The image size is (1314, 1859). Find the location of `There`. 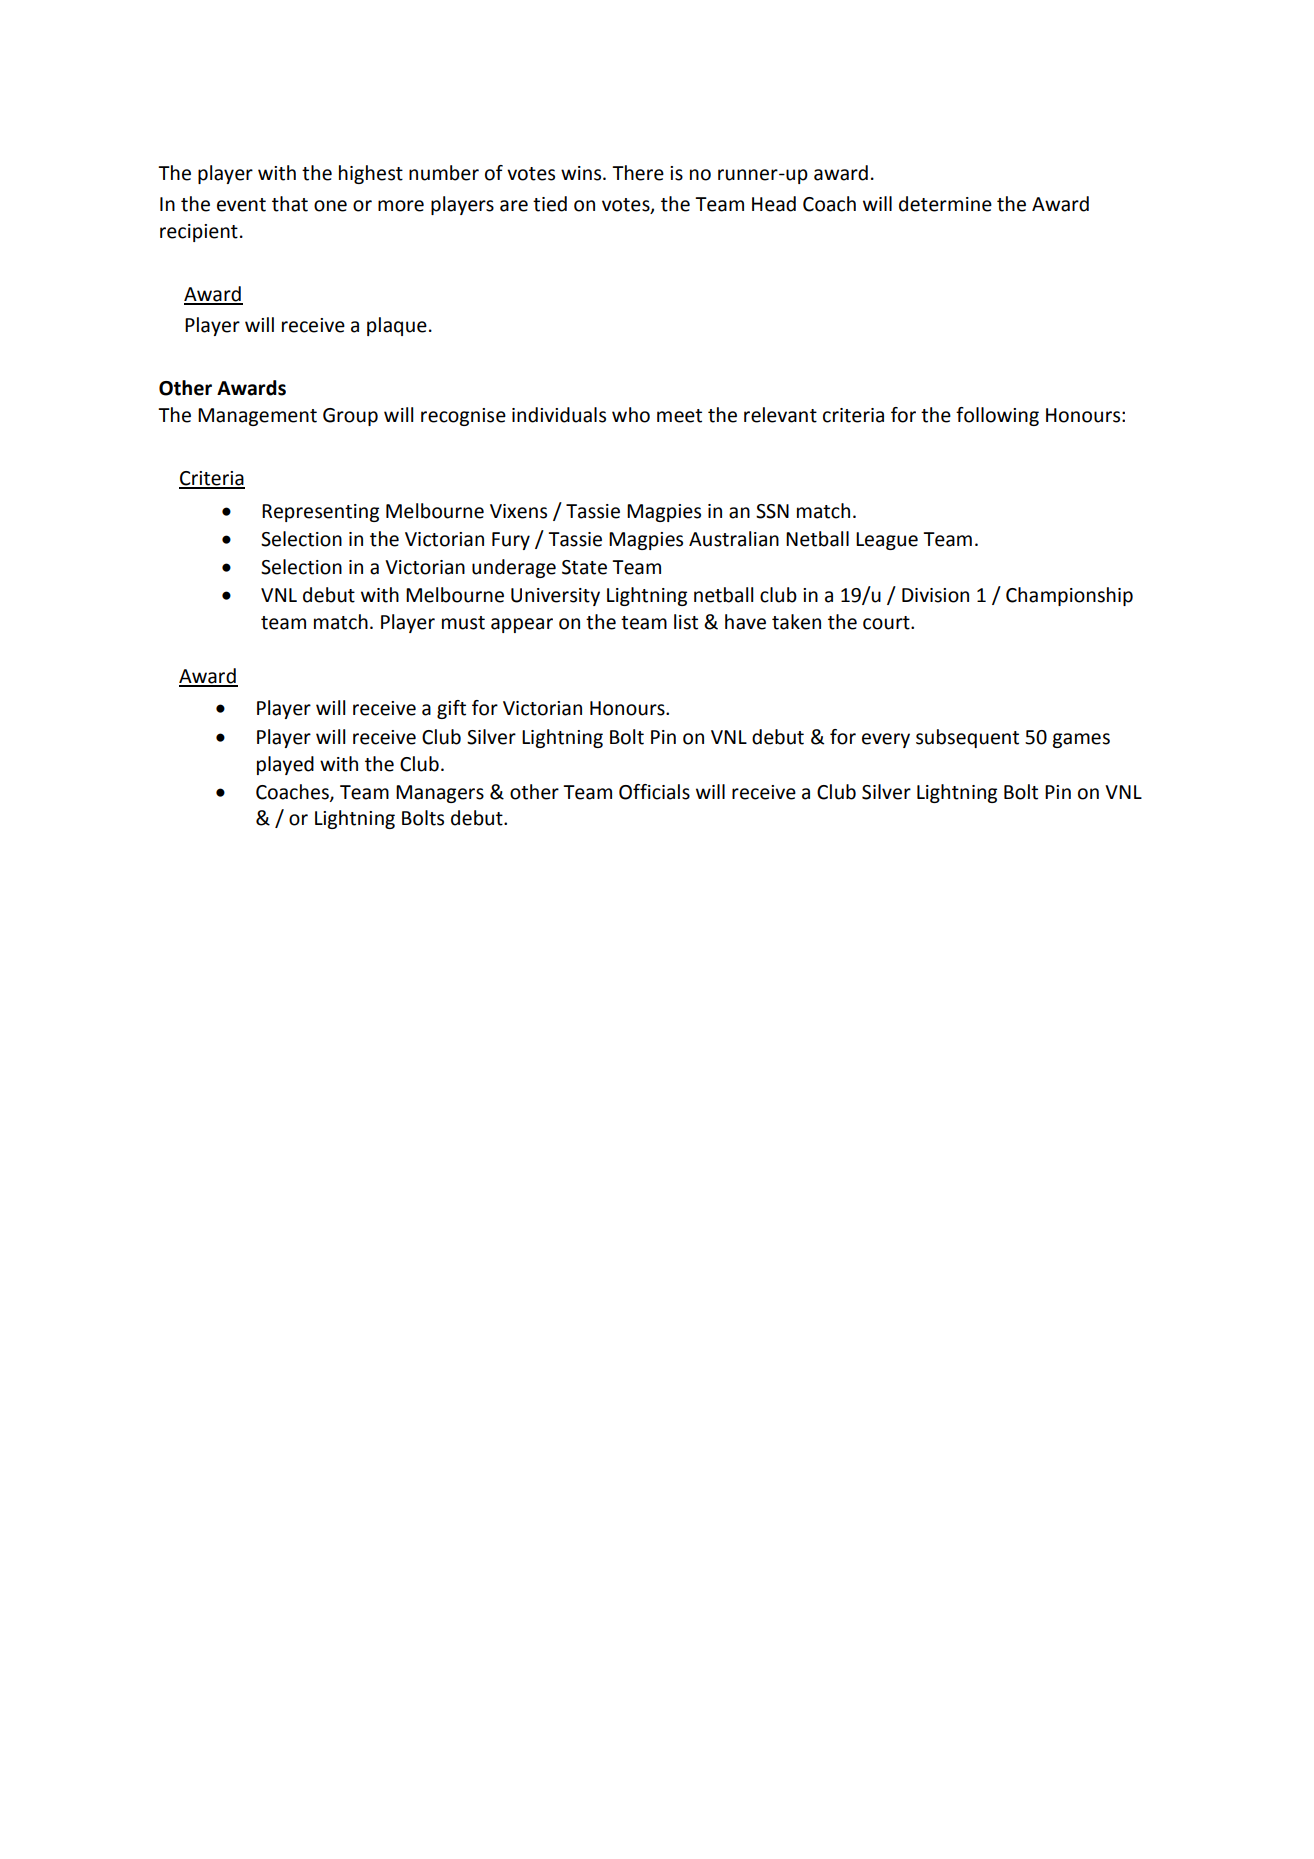

There is located at coordinates (638, 173).
